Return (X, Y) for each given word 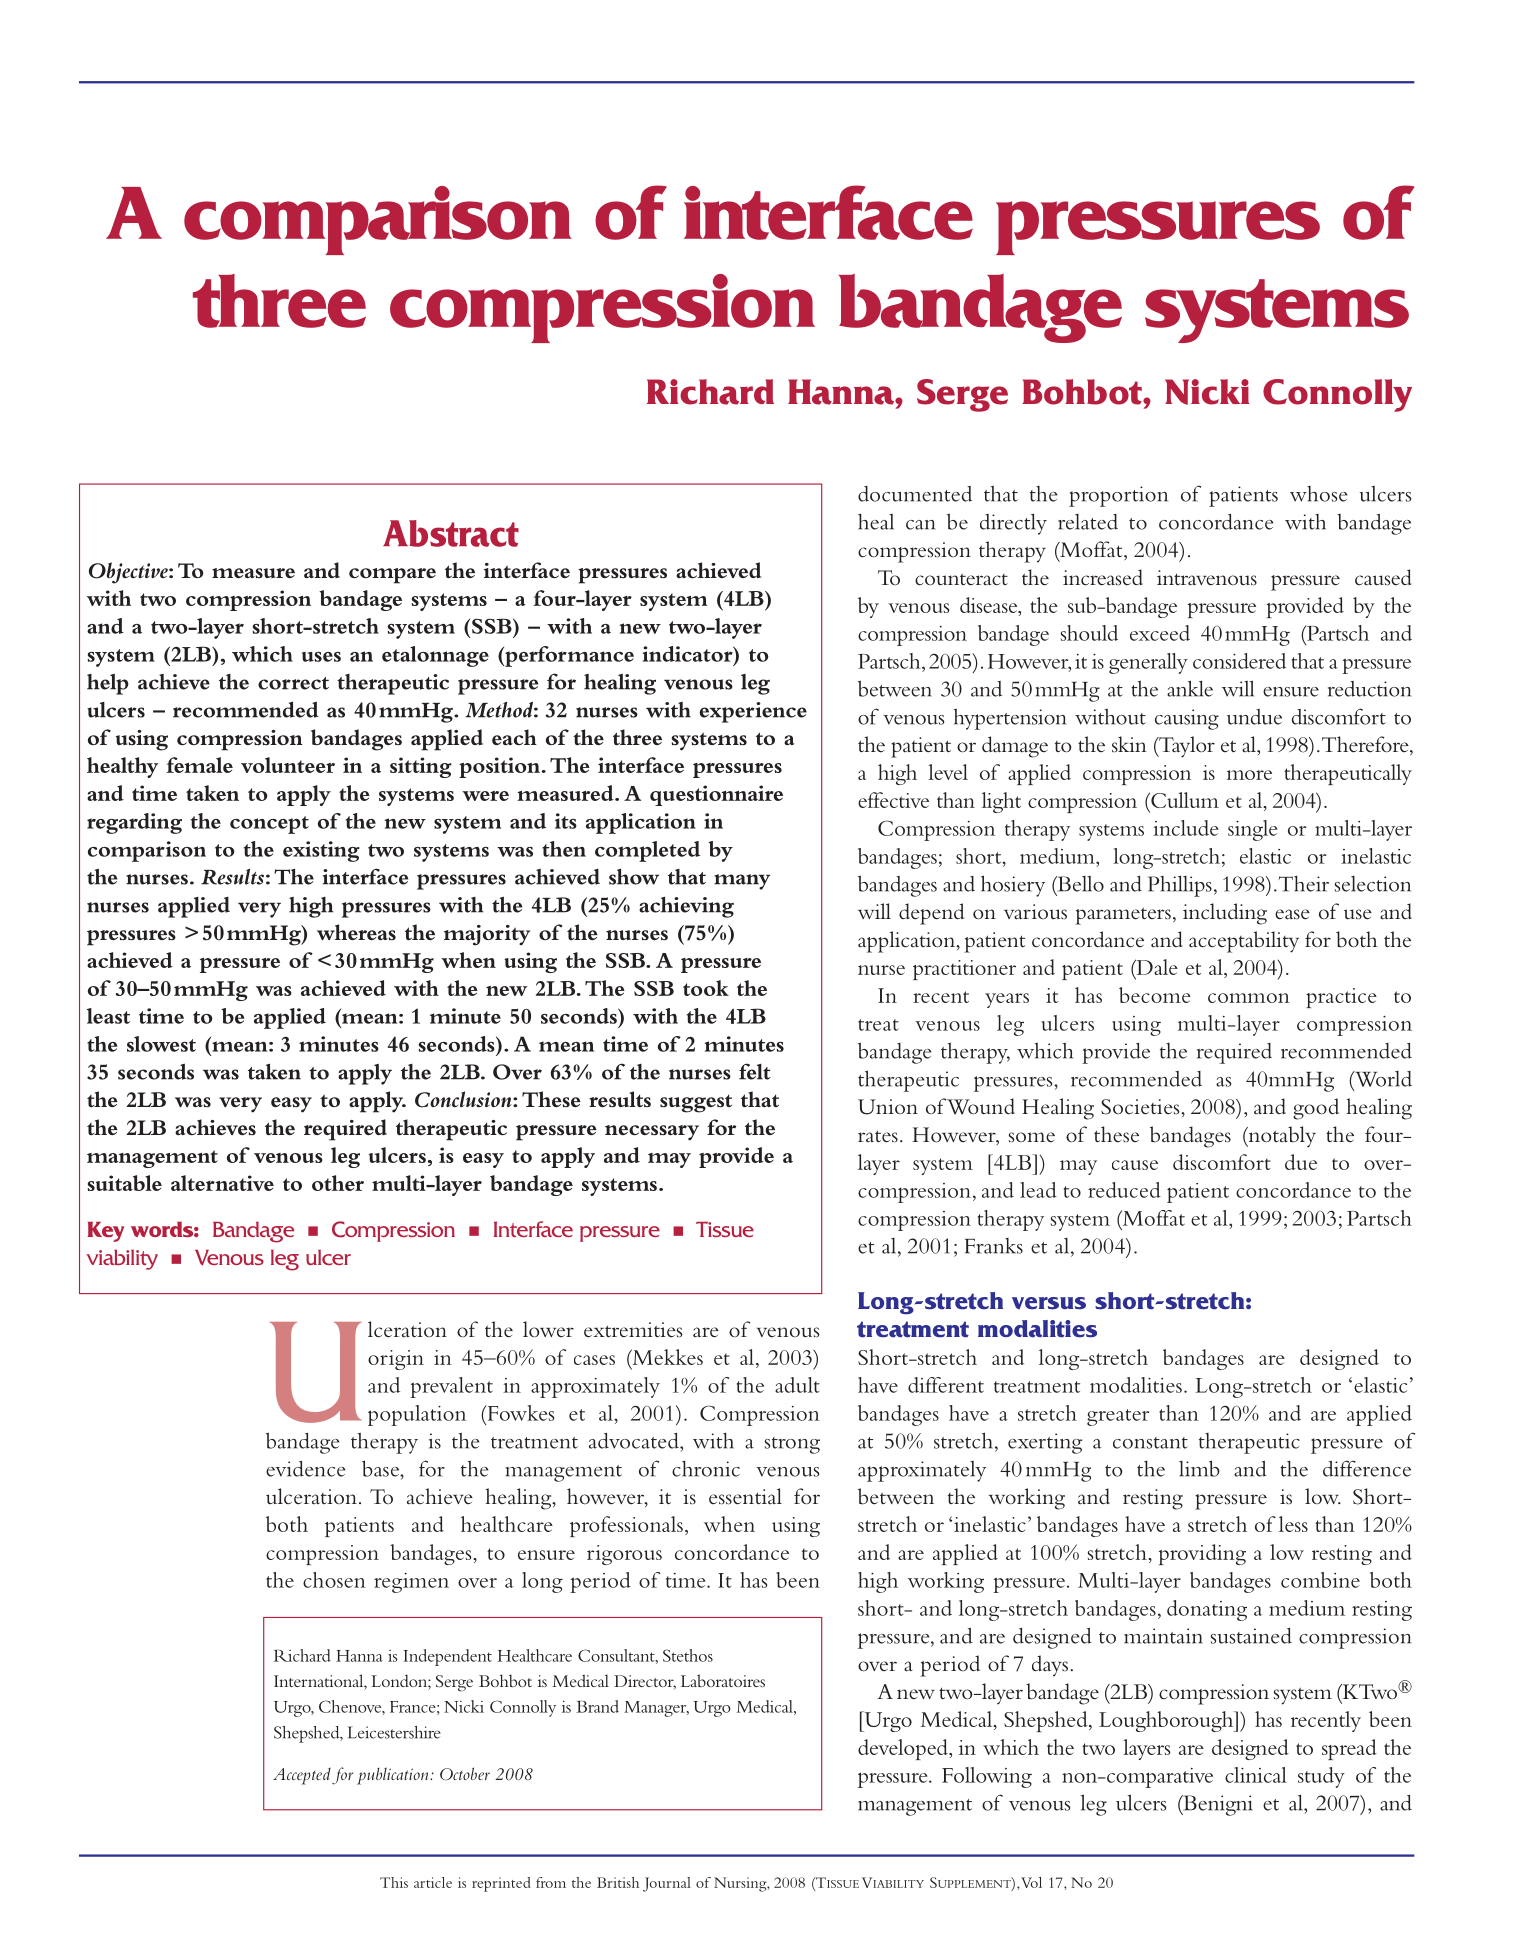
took (706, 988)
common (1249, 998)
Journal (667, 1884)
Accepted (302, 1776)
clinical (1256, 1775)
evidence (305, 1469)
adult (797, 1385)
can (920, 525)
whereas (356, 932)
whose (1318, 494)
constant (1150, 1443)
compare (392, 576)
